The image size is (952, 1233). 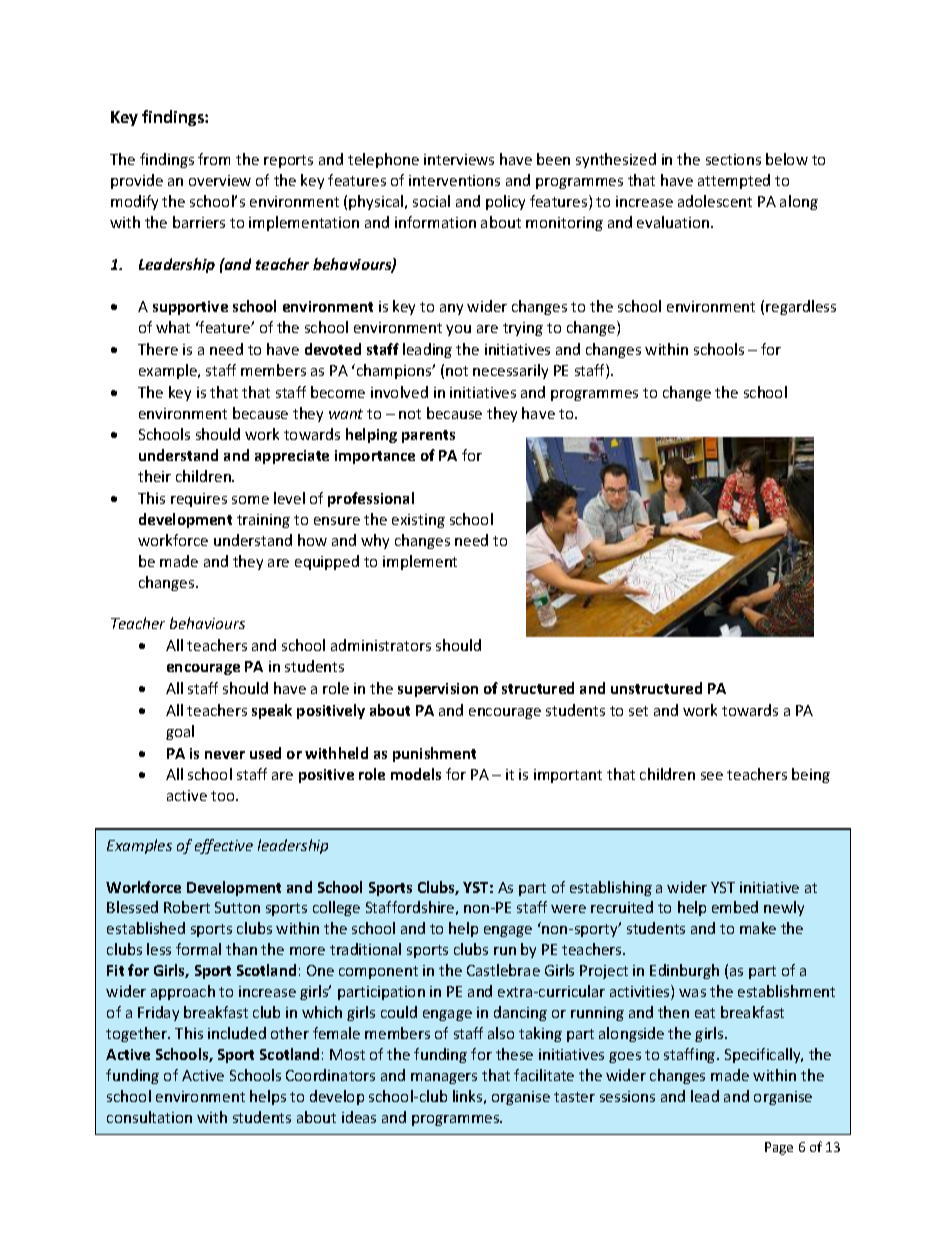 I want to click on too, so click(x=224, y=796).
